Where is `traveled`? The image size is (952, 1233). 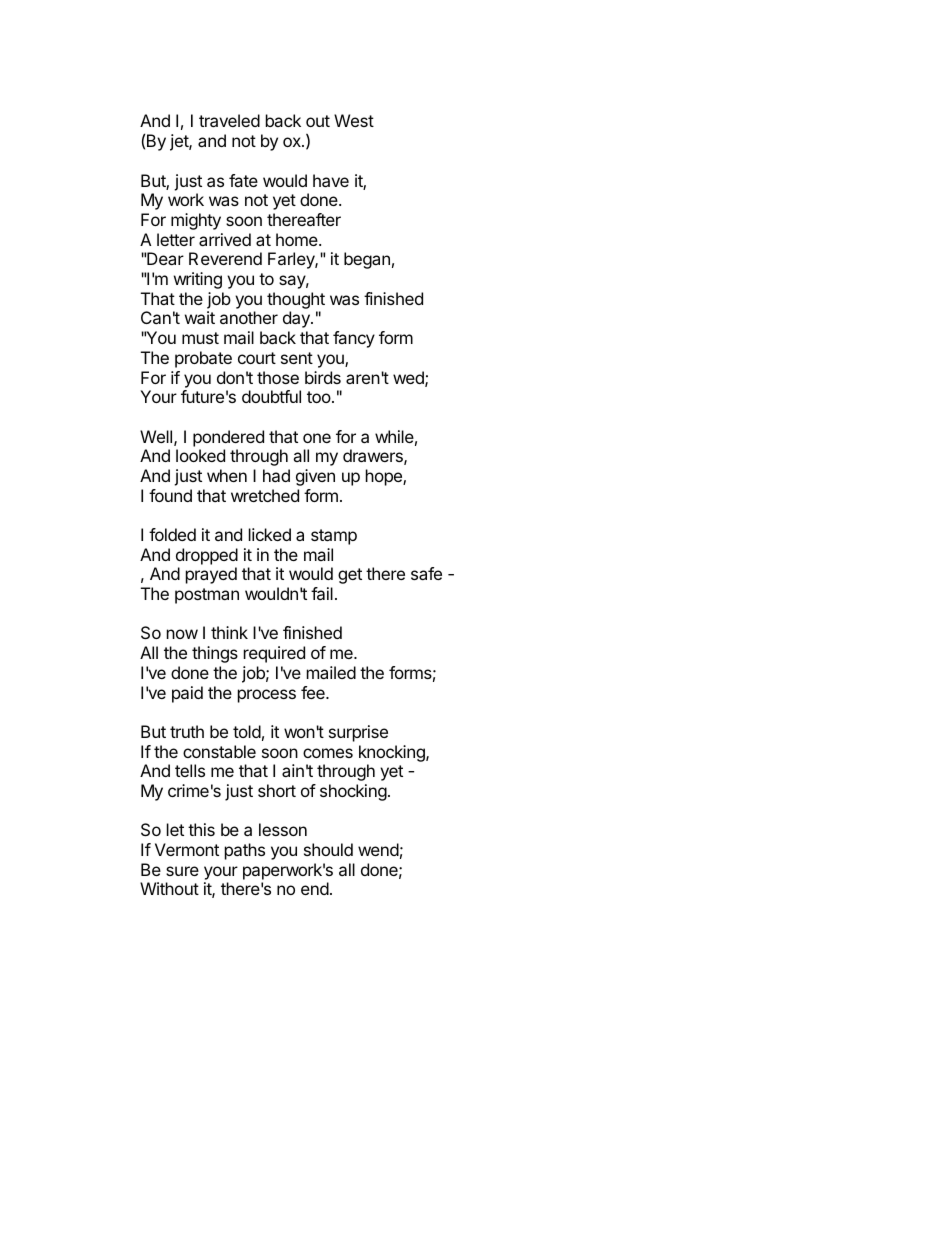 traveled is located at coordinates (229, 120).
